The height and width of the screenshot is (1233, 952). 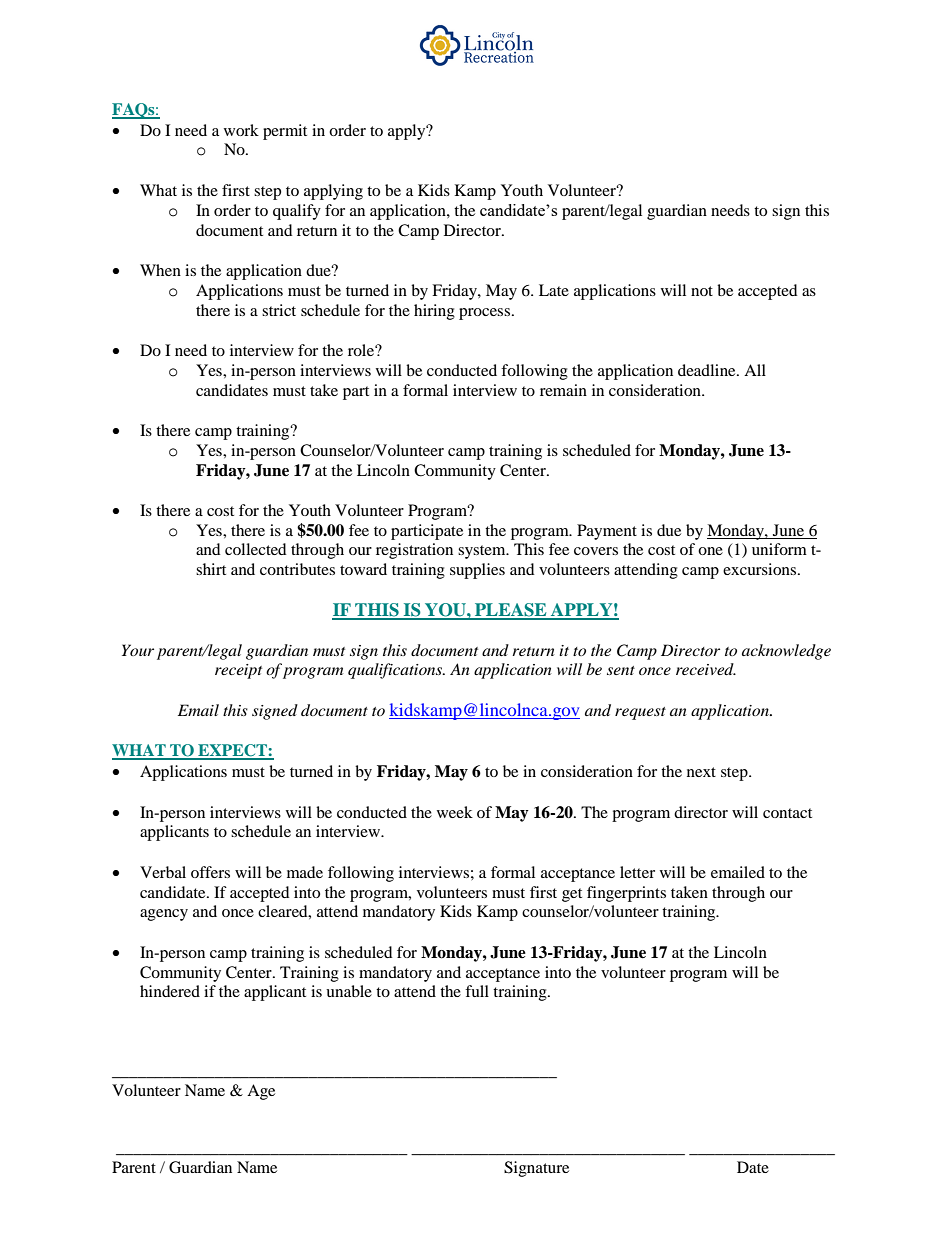 What do you see at coordinates (702, 291) in the screenshot?
I see `not` at bounding box center [702, 291].
